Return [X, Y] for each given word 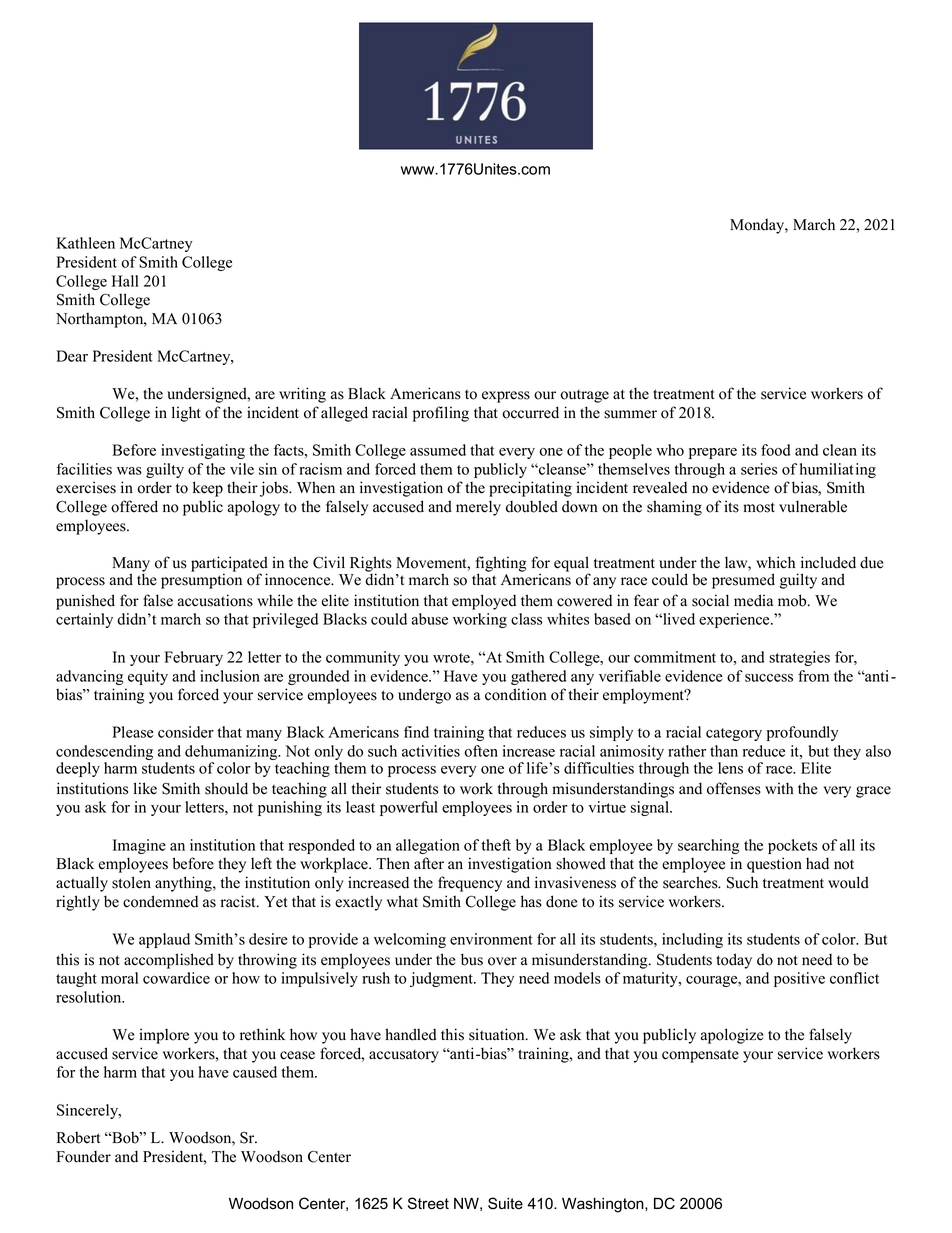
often [481, 751]
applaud [164, 940]
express [506, 397]
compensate [700, 1056]
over [502, 961]
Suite [505, 1203]
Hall [125, 281]
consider [186, 732]
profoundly [803, 733]
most [759, 507]
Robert [78, 1138]
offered [134, 506]
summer [630, 414]
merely [478, 508]
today [734, 961]
